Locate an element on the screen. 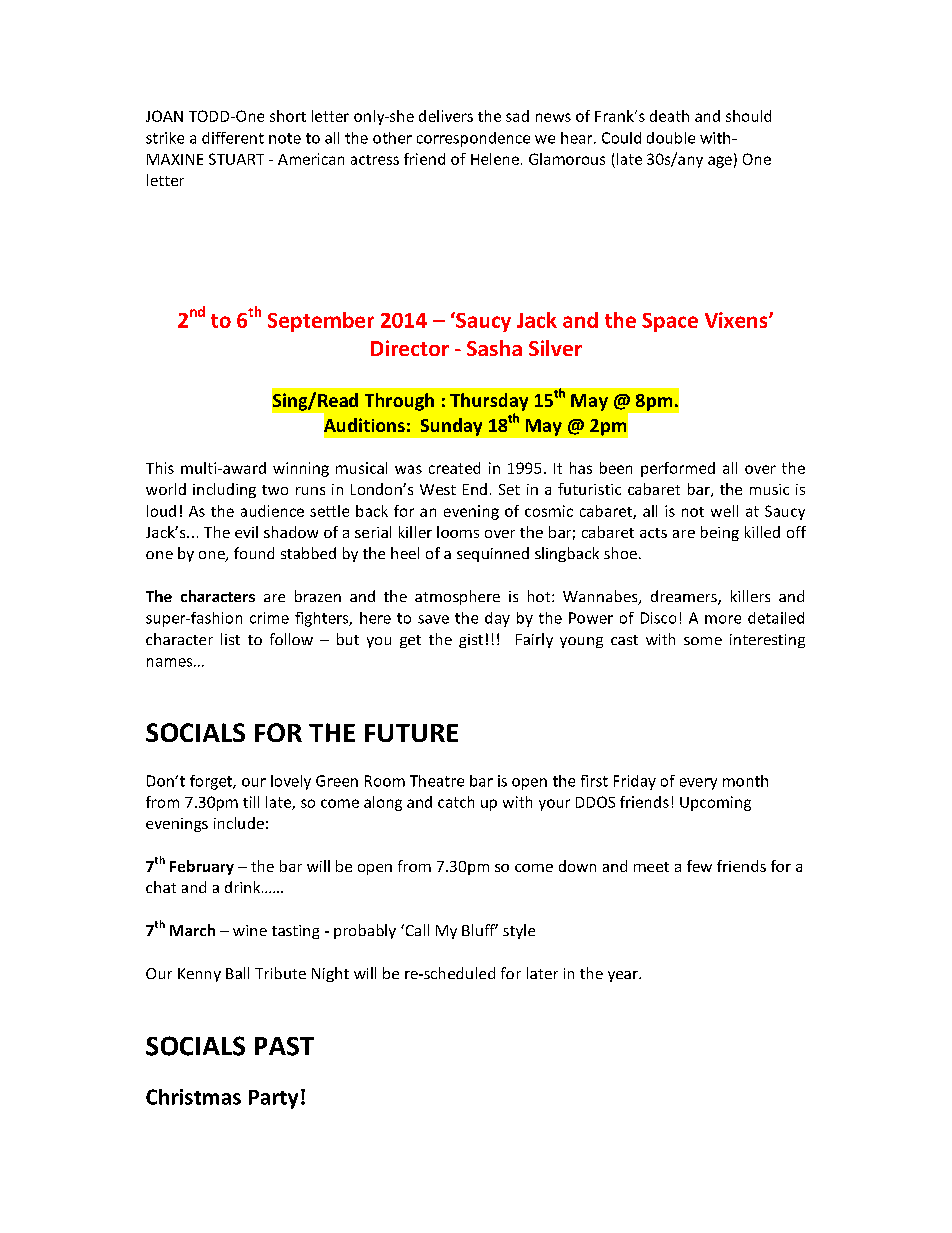 This screenshot has width=952, height=1233. correspondence is located at coordinates (473, 139).
